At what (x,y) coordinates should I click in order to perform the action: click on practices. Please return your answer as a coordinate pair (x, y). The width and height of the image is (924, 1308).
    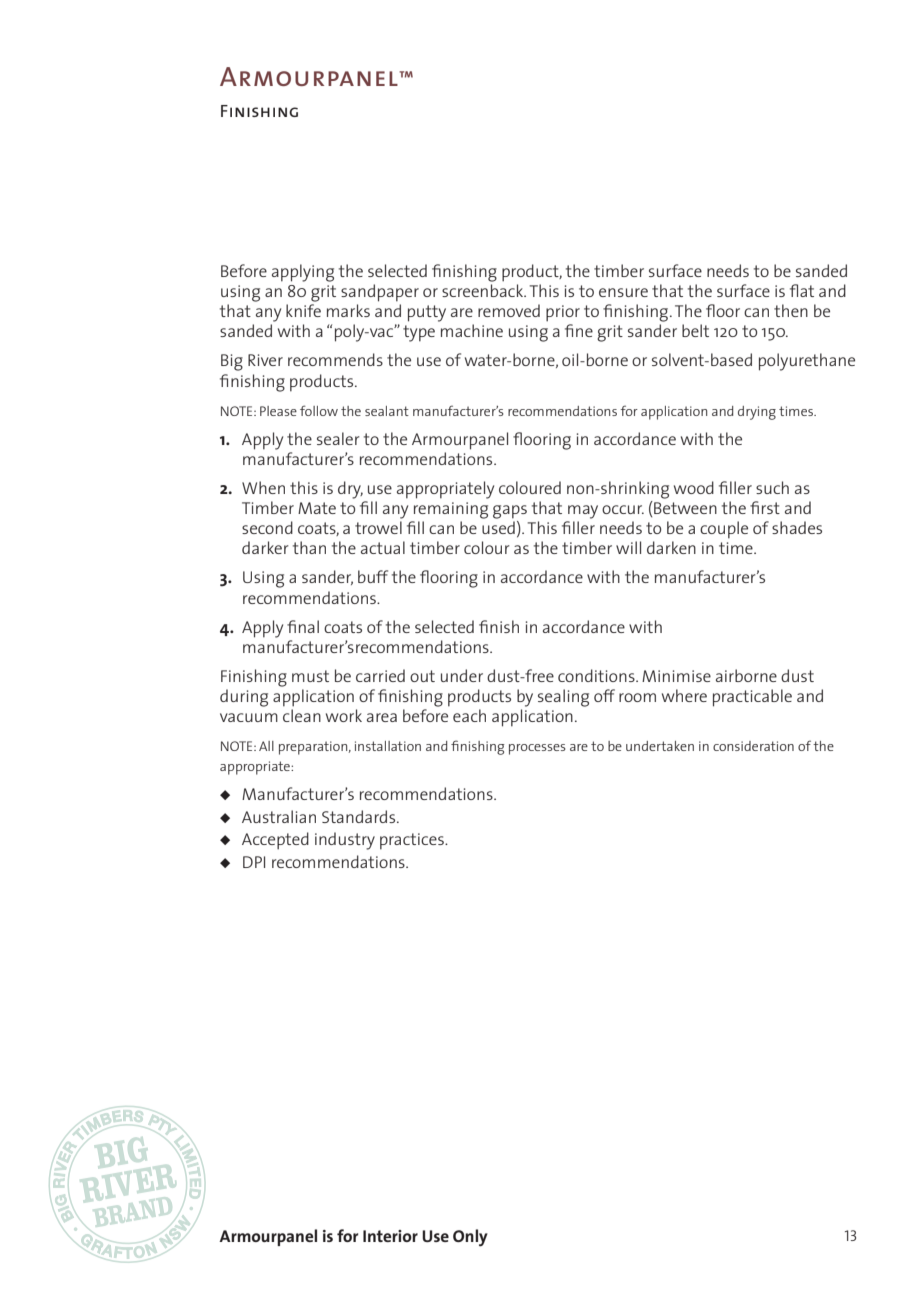
    Looking at the image, I should click on (413, 841).
